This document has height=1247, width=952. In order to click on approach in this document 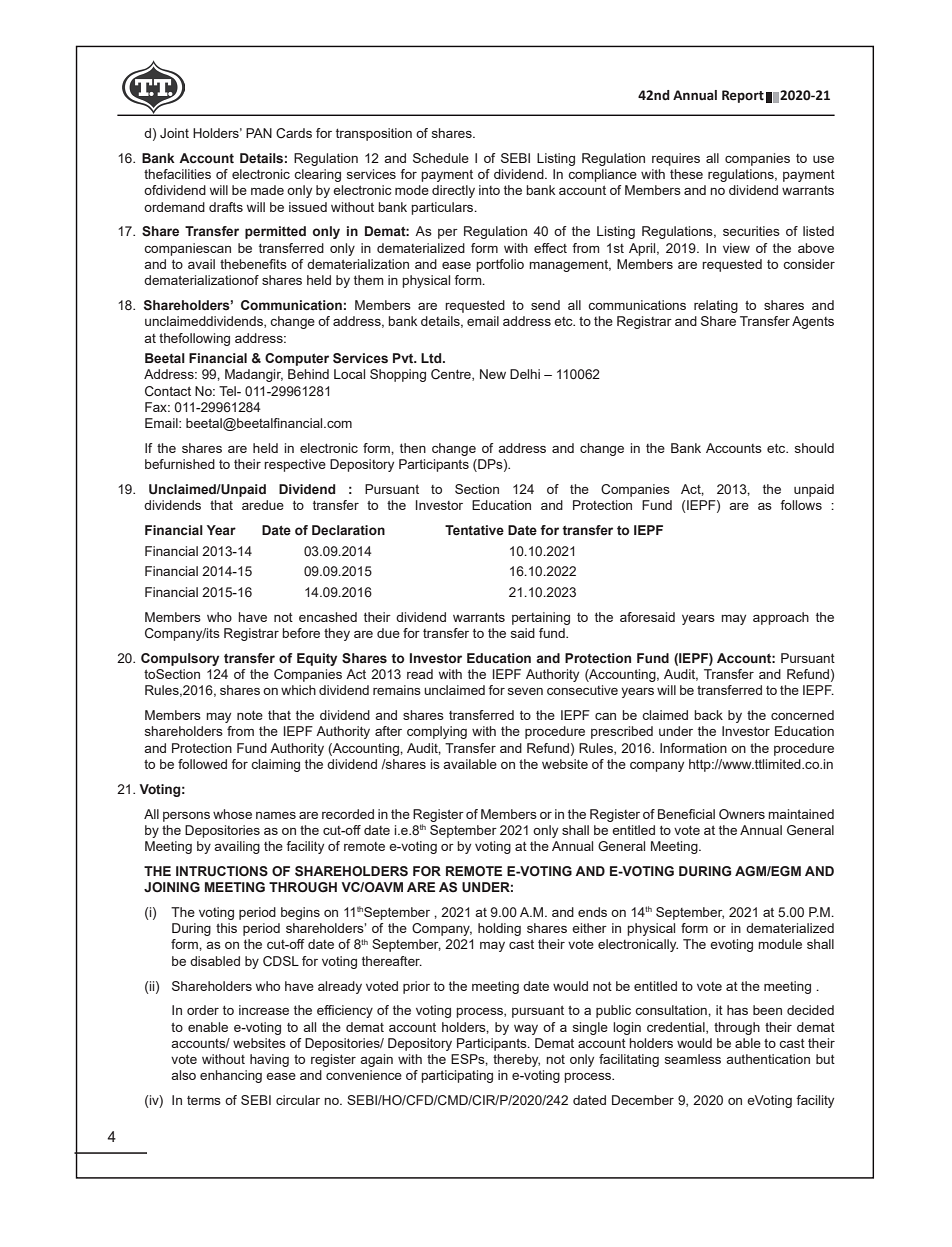, I will do `click(781, 618)`.
